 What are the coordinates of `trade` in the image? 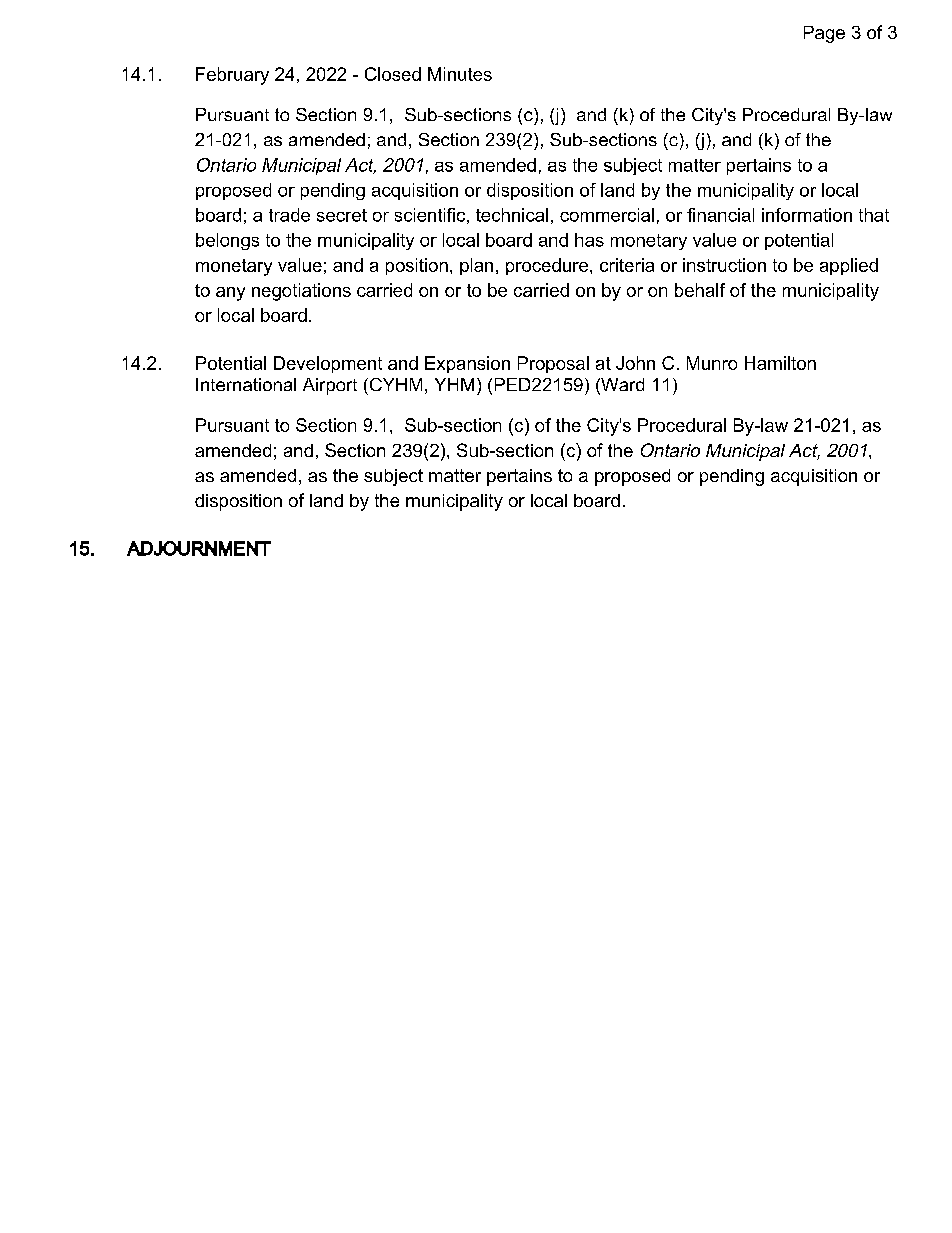 It's located at (289, 215).
